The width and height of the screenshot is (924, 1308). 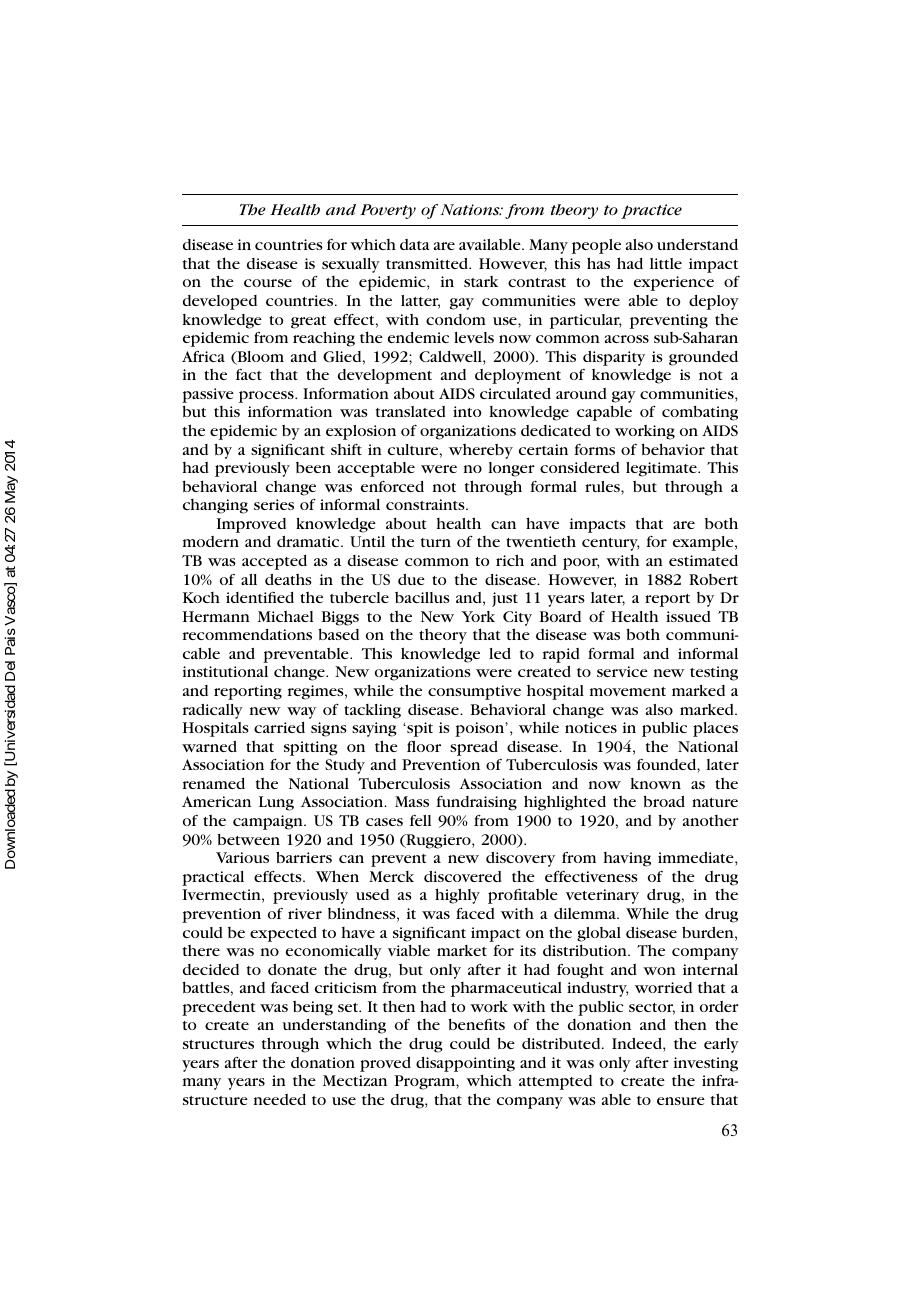 I want to click on ensure, so click(x=681, y=1101).
